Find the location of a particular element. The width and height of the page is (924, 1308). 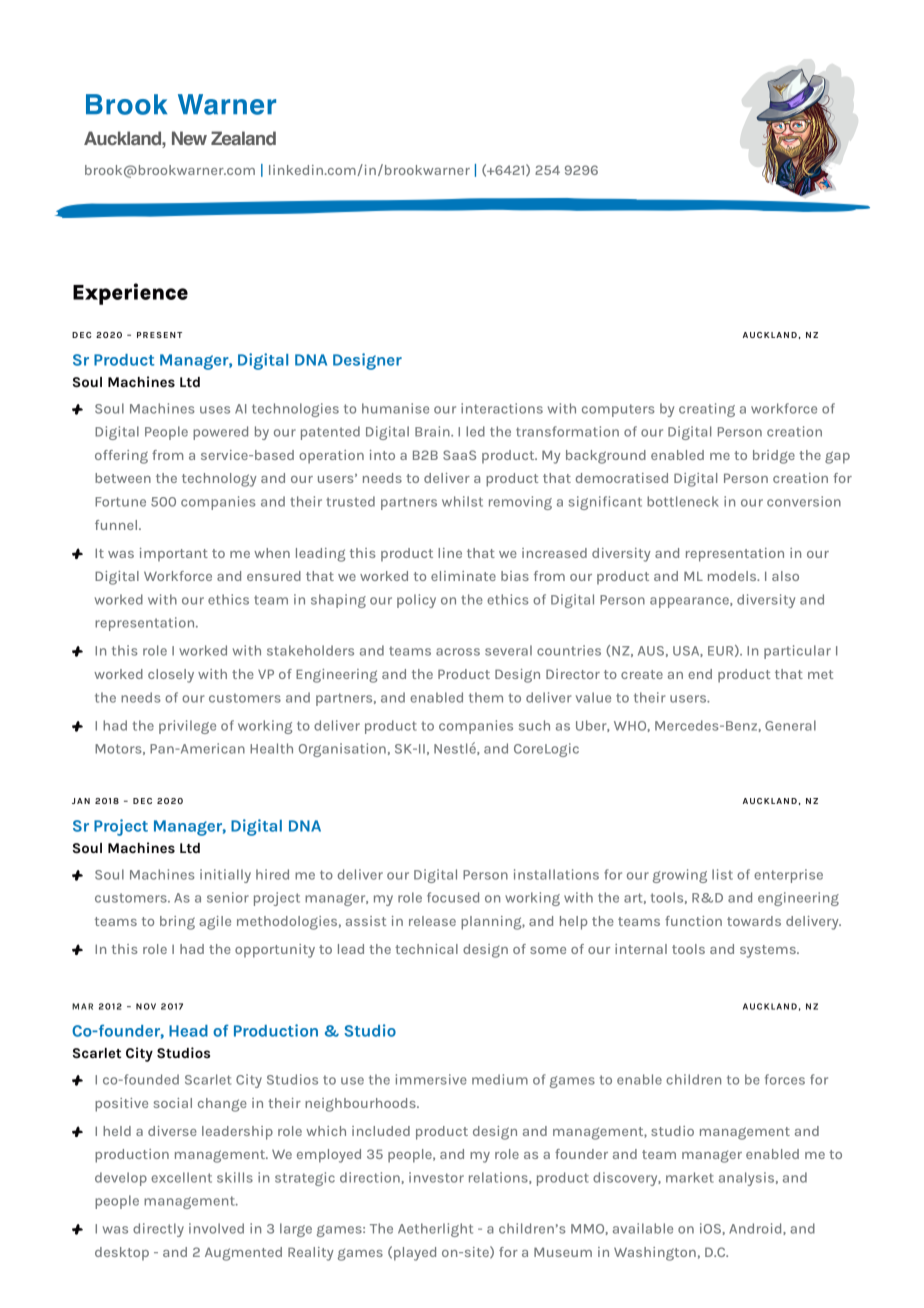

New is located at coordinates (189, 138).
